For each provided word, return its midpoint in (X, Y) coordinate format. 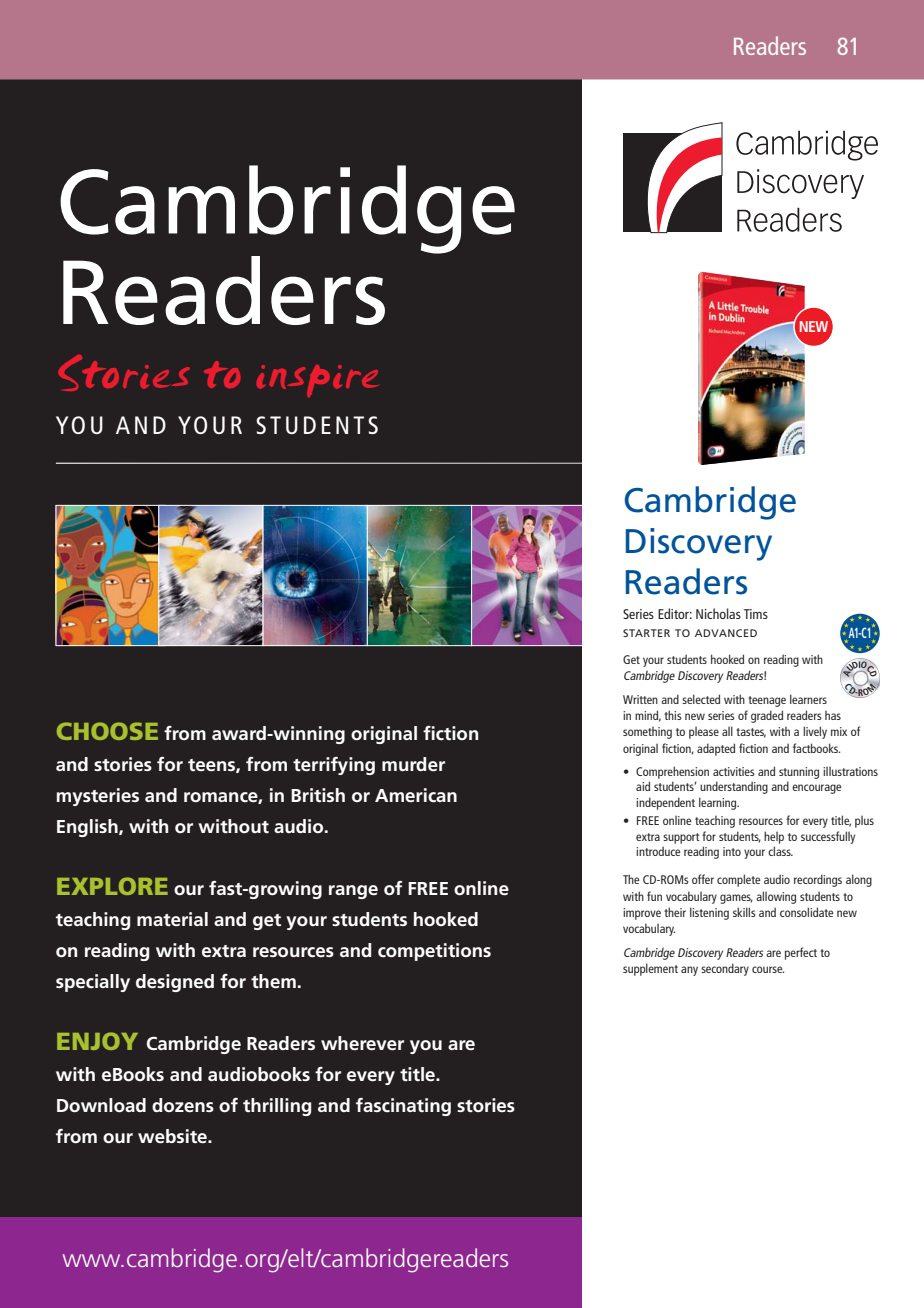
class (780, 851)
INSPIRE (317, 381)
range (353, 892)
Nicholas (718, 613)
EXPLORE (112, 886)
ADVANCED (726, 633)
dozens (183, 1105)
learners (808, 699)
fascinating (403, 1107)
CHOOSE (107, 731)
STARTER (646, 633)
